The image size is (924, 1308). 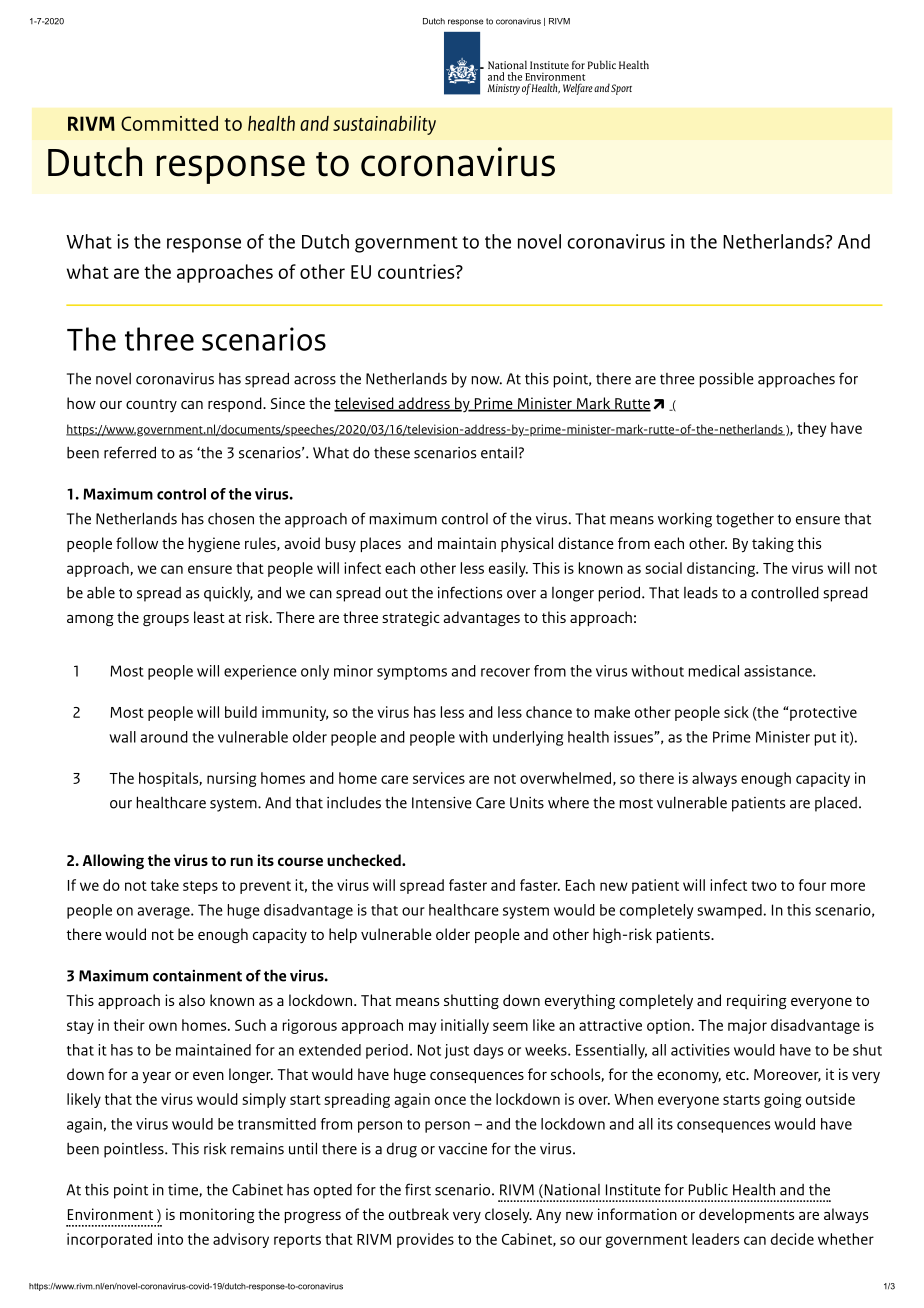 What do you see at coordinates (764, 886) in the page?
I see `two` at bounding box center [764, 886].
